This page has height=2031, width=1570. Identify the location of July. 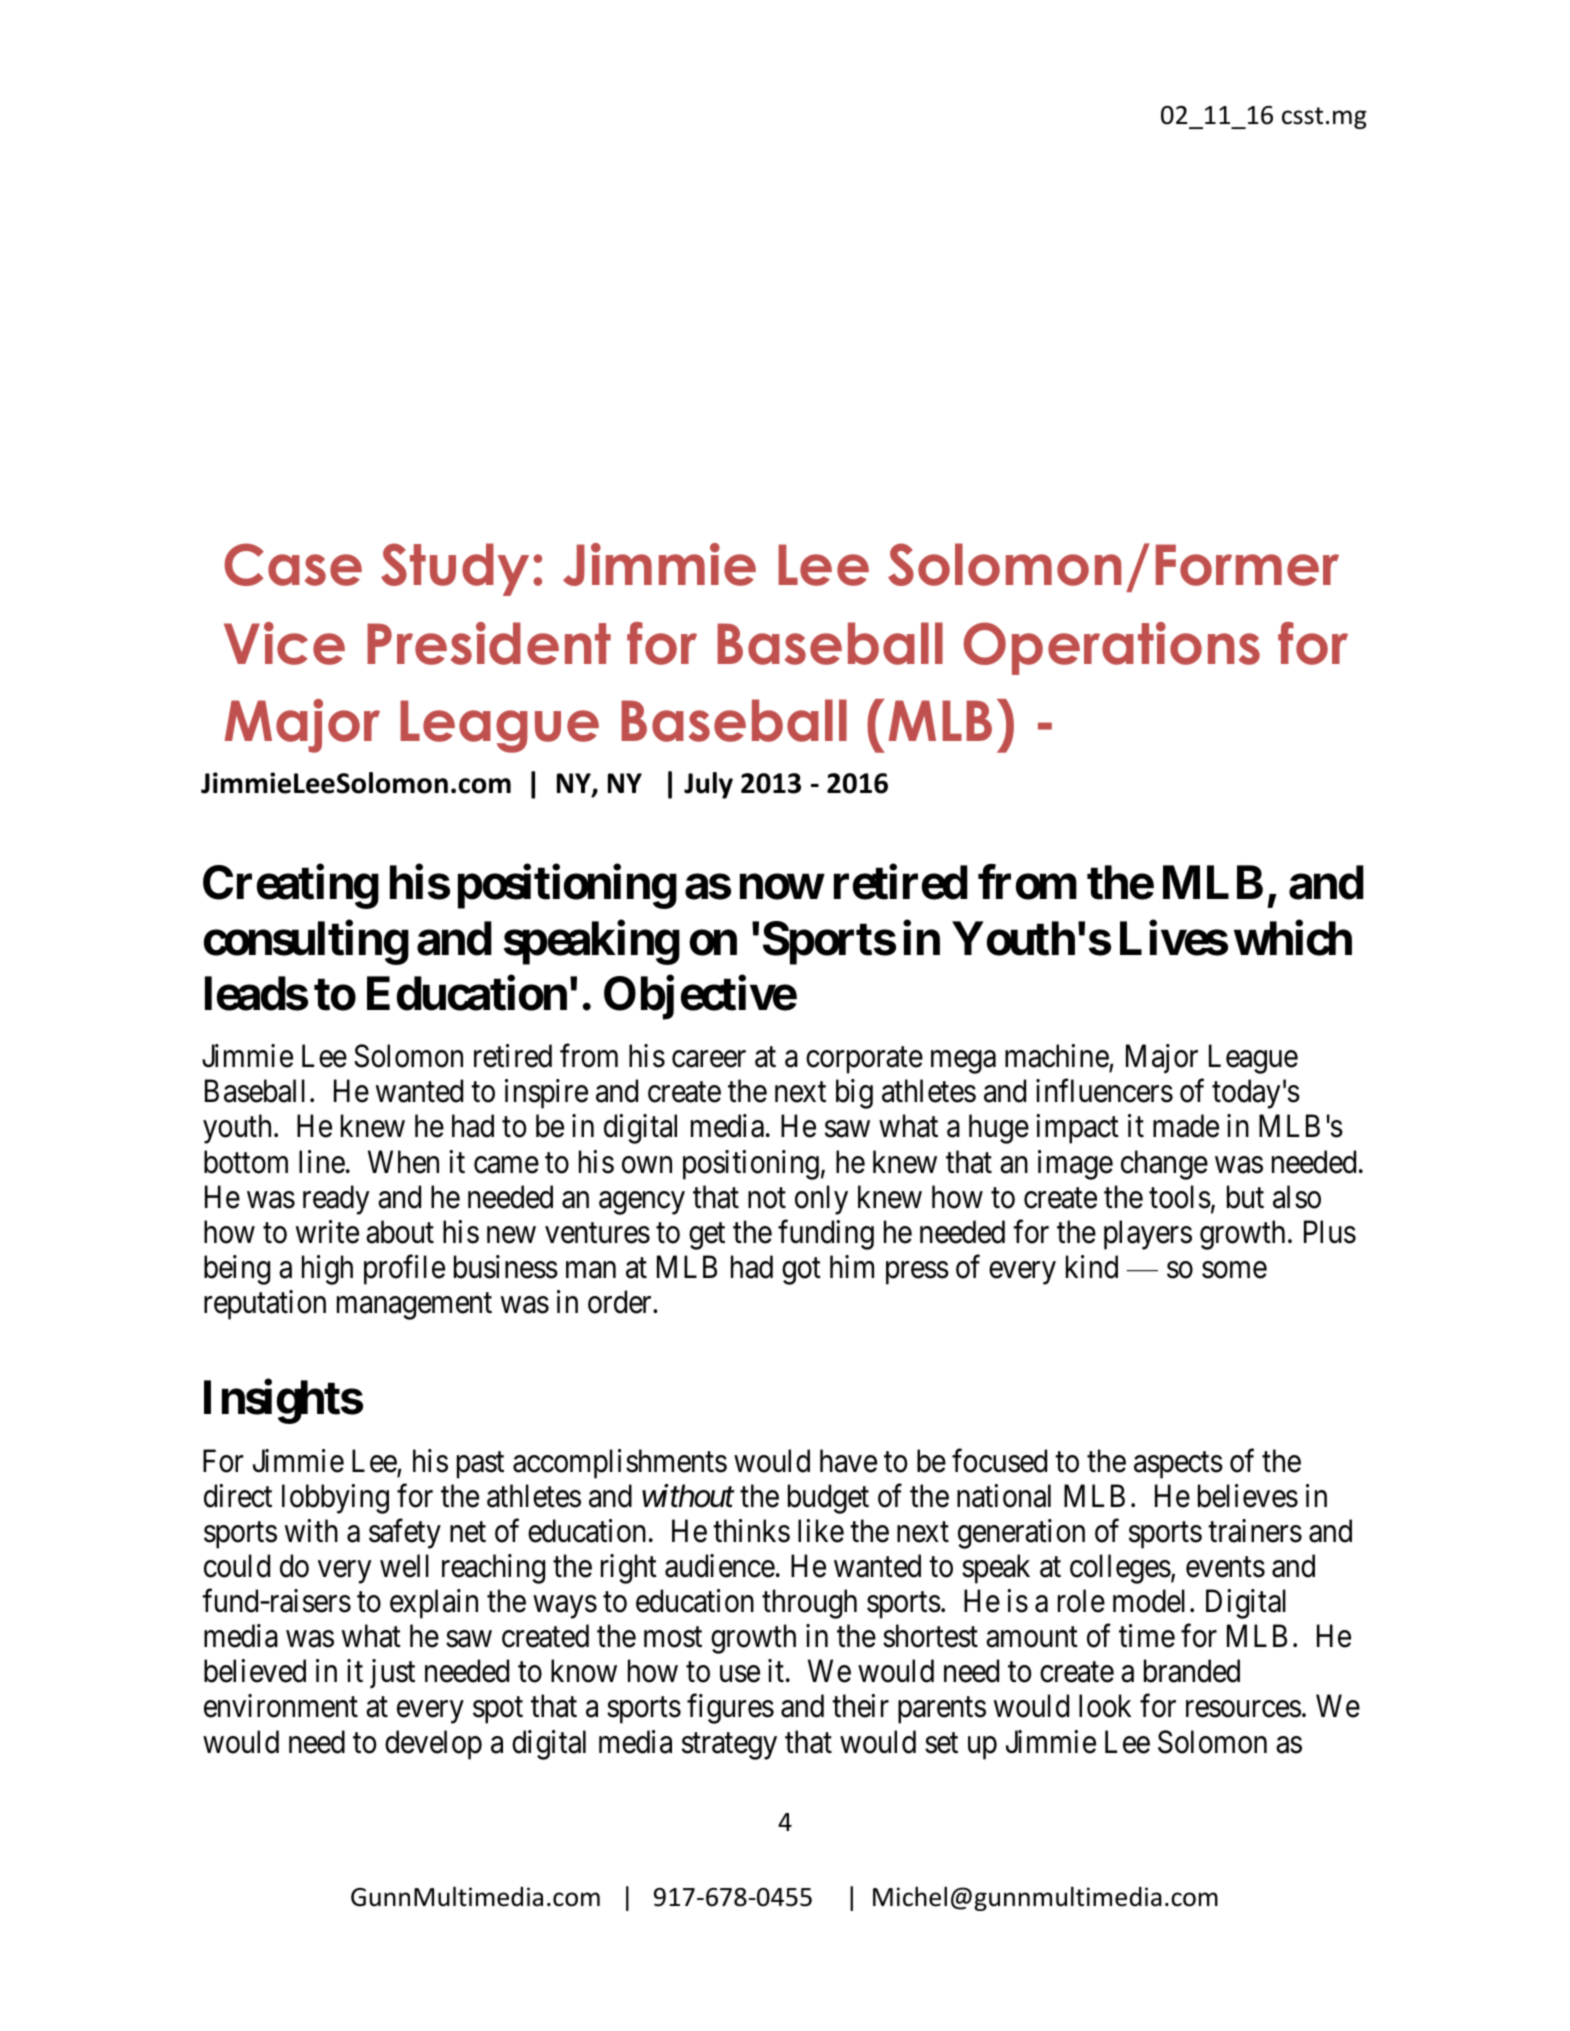
(708, 785).
